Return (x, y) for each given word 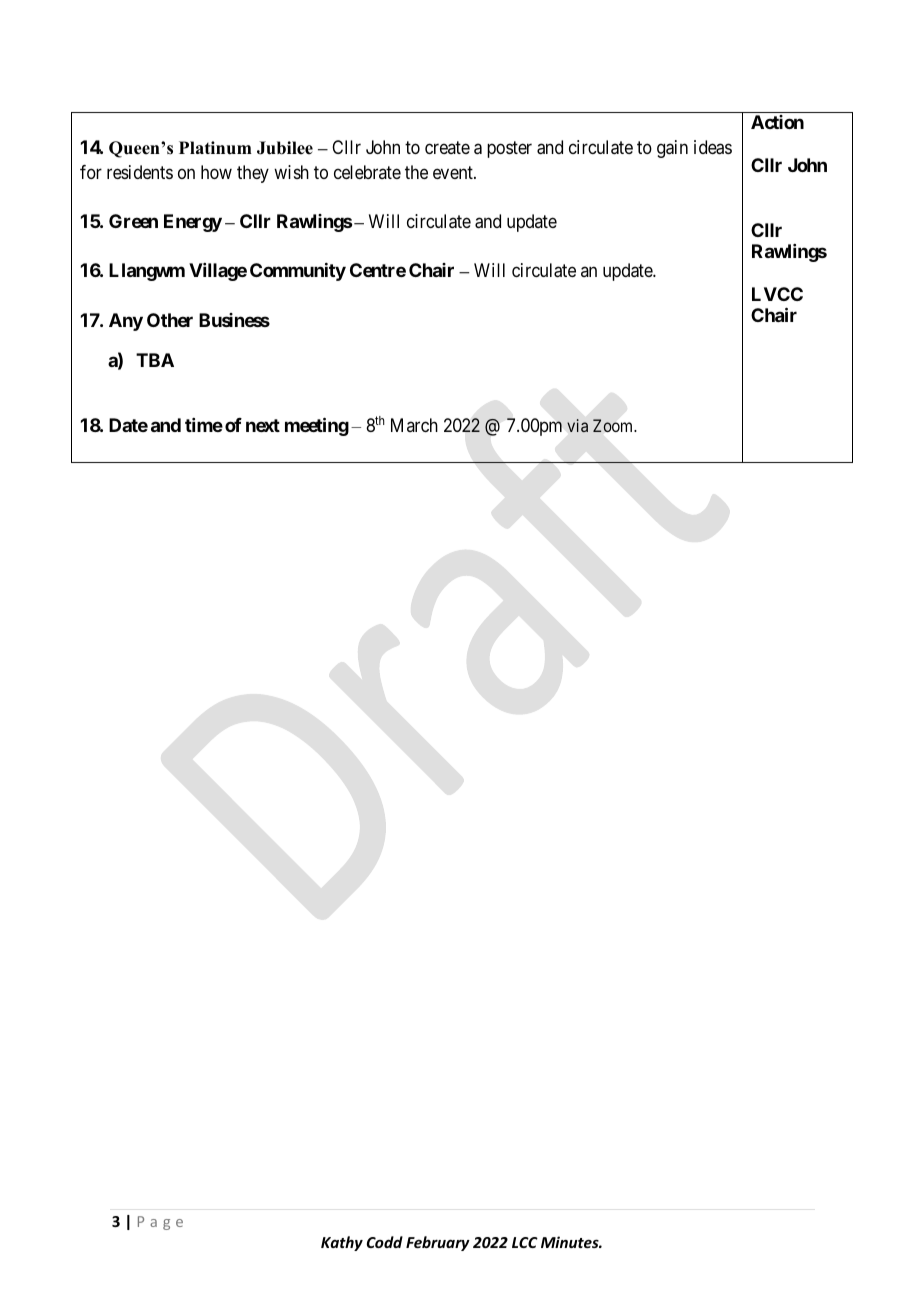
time (204, 425)
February (438, 1243)
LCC (525, 1242)
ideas (713, 147)
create (447, 147)
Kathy (342, 1243)
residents (140, 172)
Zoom (614, 425)
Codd (385, 1242)
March (414, 425)
